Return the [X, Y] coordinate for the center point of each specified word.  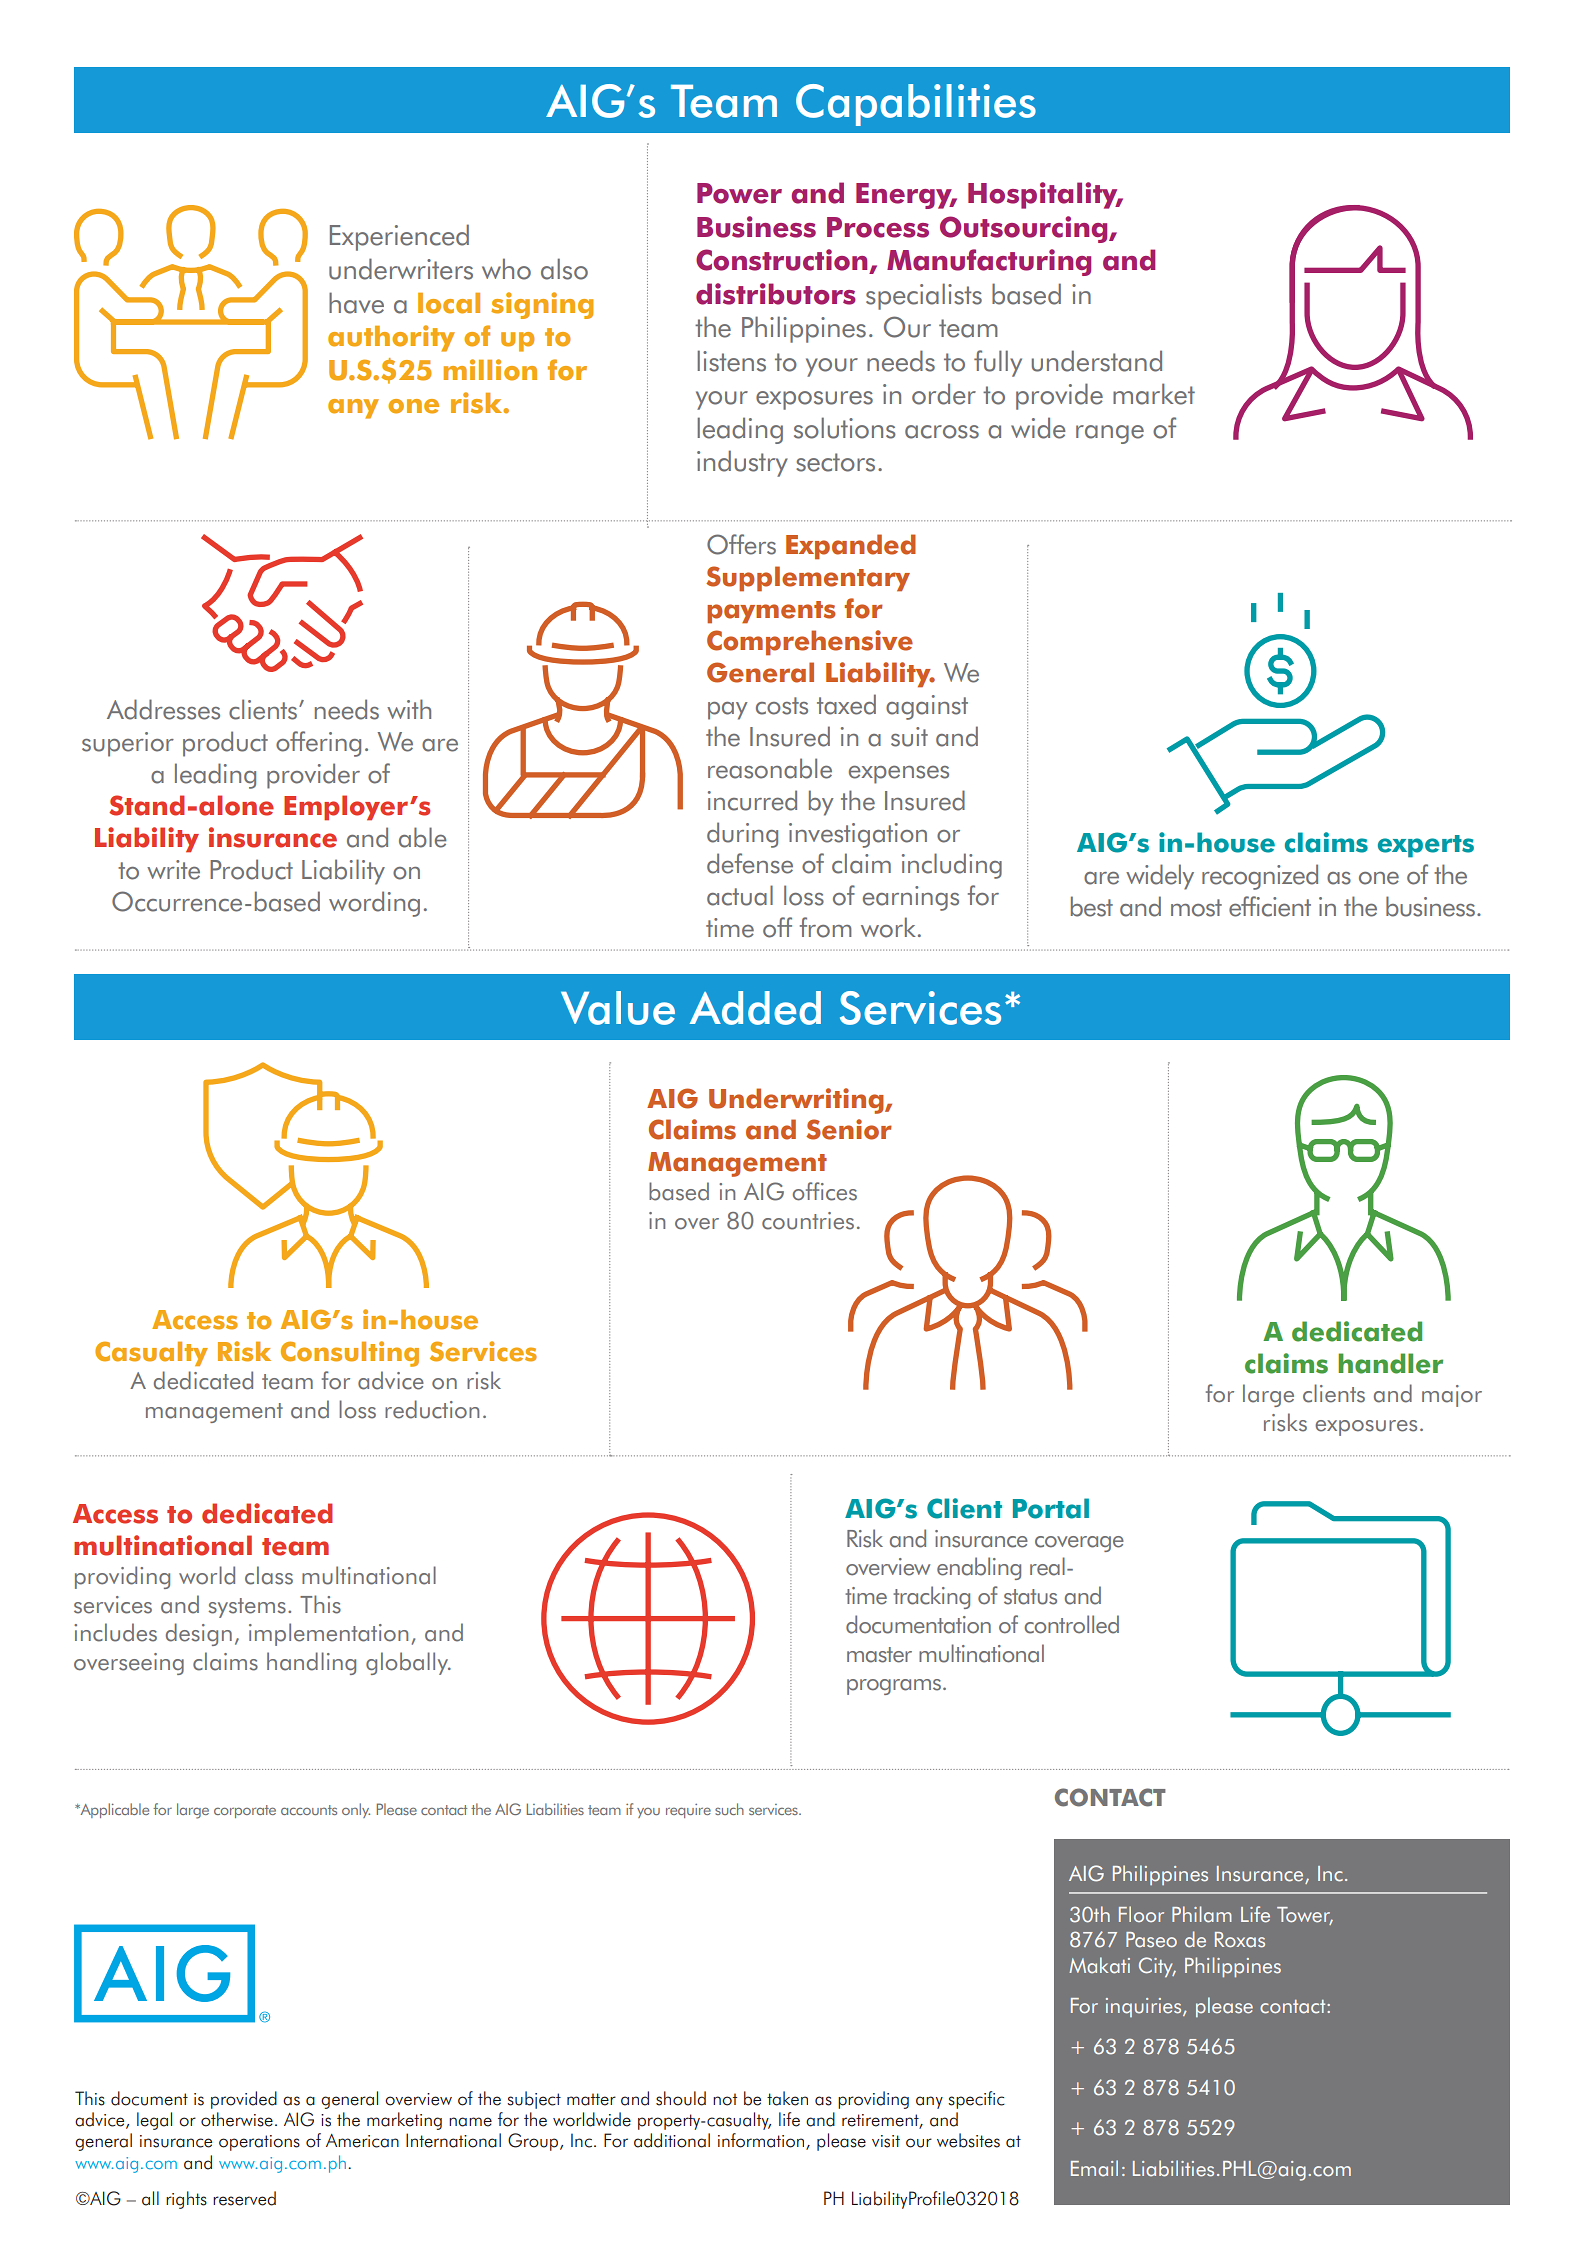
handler [1390, 1363]
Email [1094, 2168]
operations [259, 2143]
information [762, 2141]
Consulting [350, 1354]
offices [825, 1191]
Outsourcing [1025, 229]
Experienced [399, 237]
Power [739, 193]
